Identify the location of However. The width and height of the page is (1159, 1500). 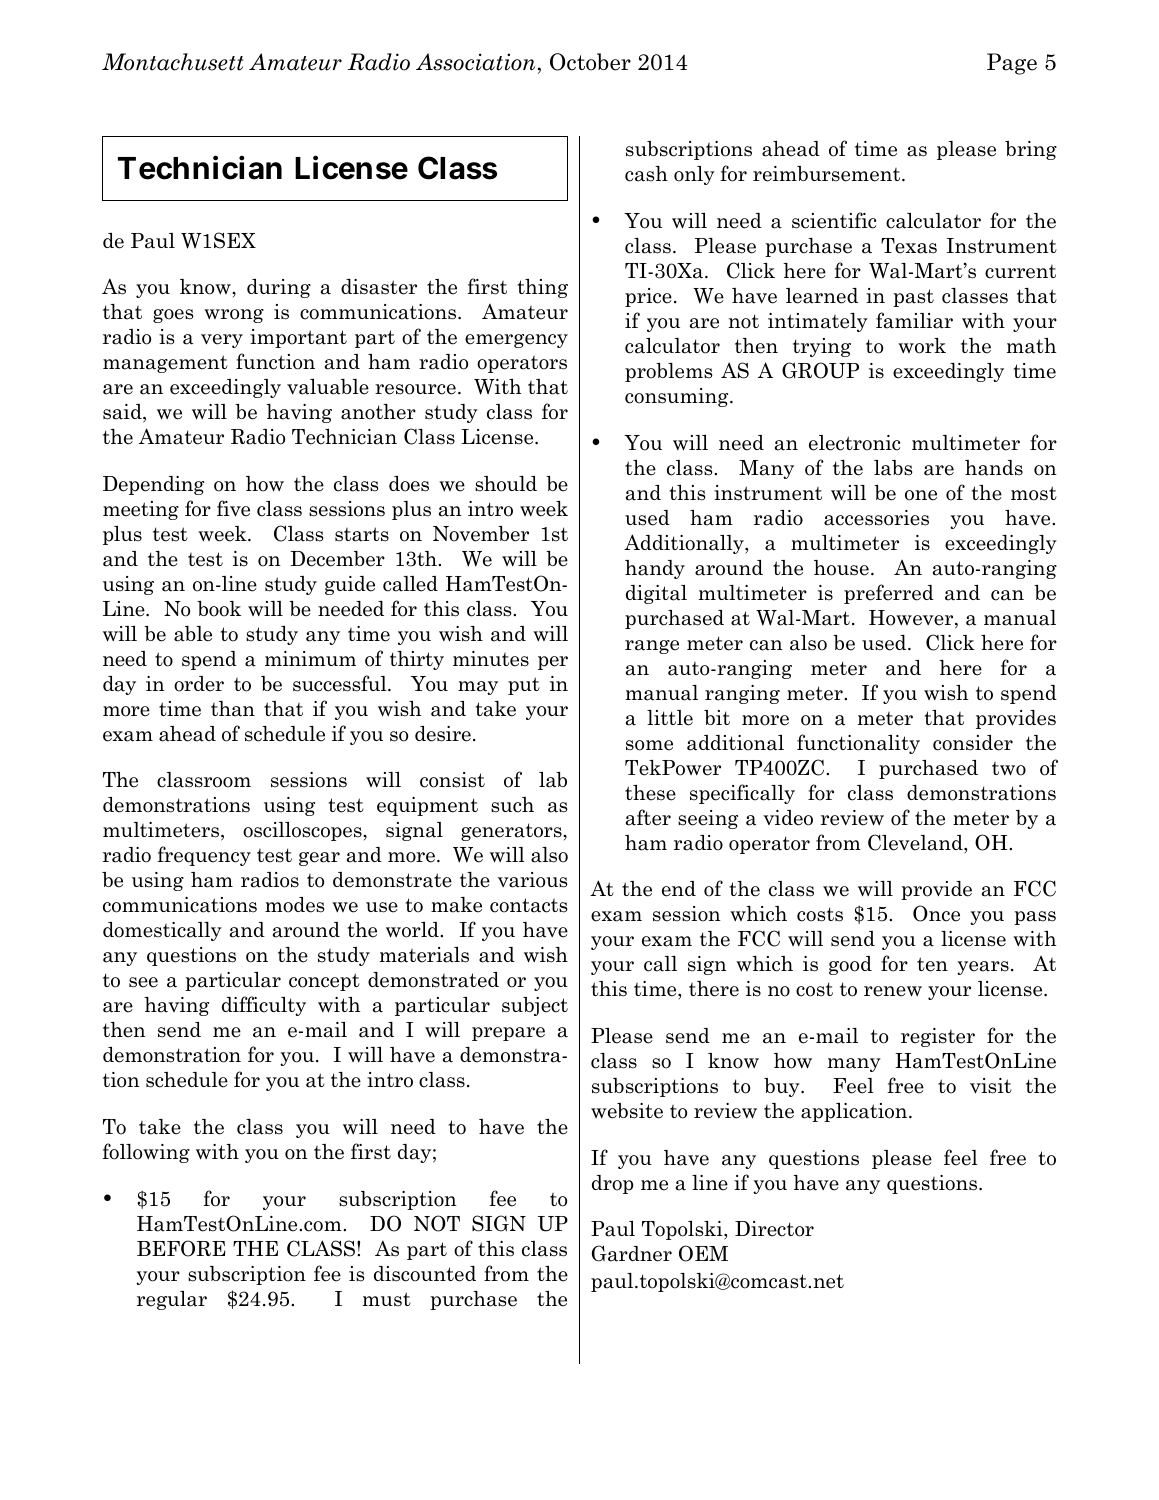
(912, 619).
